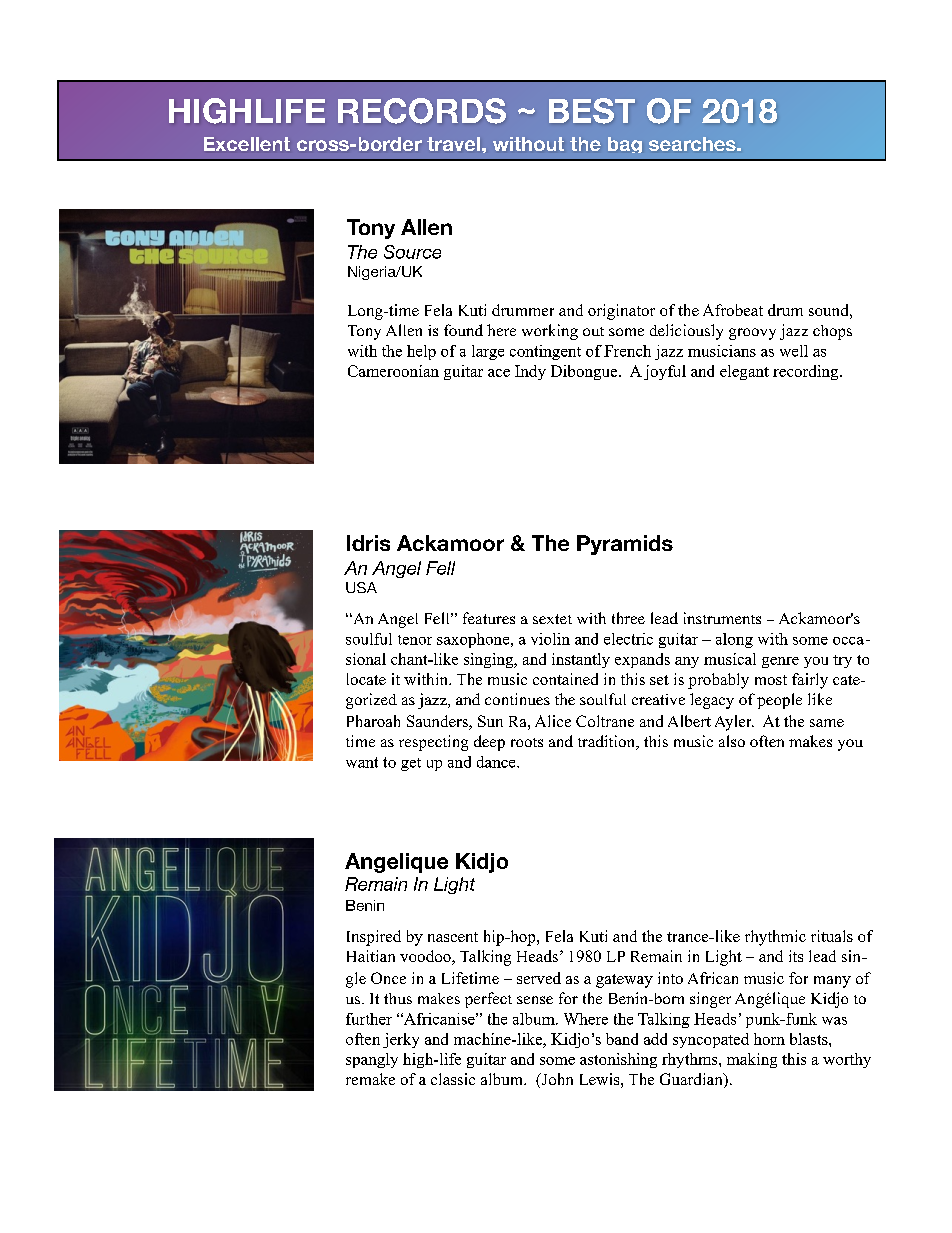 This document has height=1233, width=952. What do you see at coordinates (247, 144) in the document?
I see `Excellent` at bounding box center [247, 144].
